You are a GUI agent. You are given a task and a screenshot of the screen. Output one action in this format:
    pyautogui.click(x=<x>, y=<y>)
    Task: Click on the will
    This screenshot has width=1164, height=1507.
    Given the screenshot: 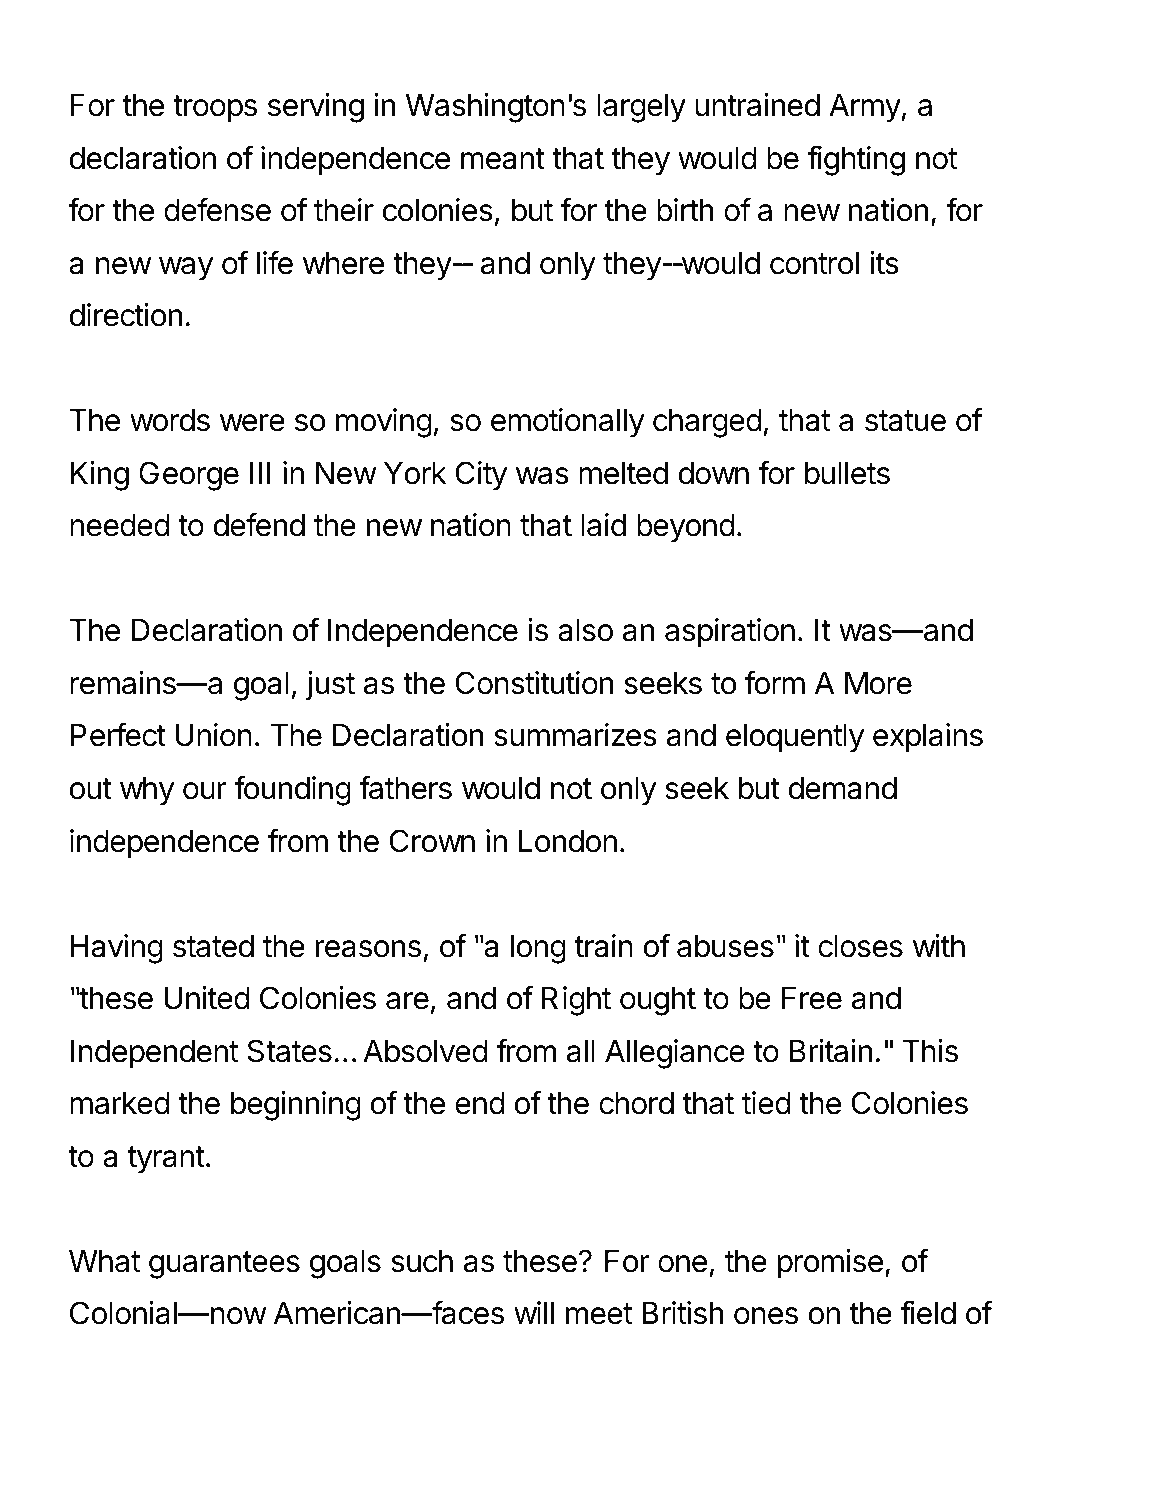 What is the action you would take?
    pyautogui.click(x=534, y=1312)
